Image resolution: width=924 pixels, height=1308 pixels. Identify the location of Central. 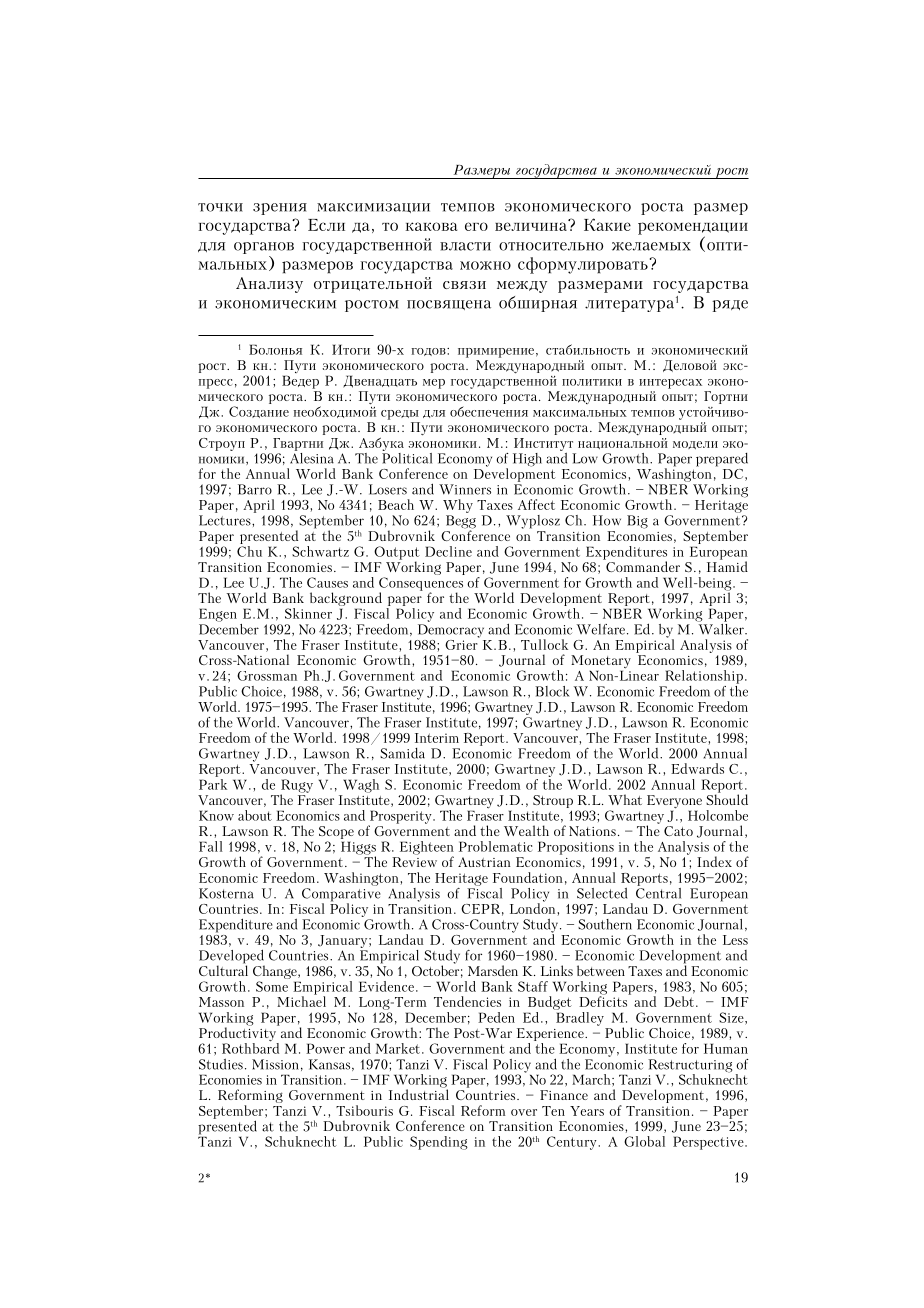
(658, 892).
